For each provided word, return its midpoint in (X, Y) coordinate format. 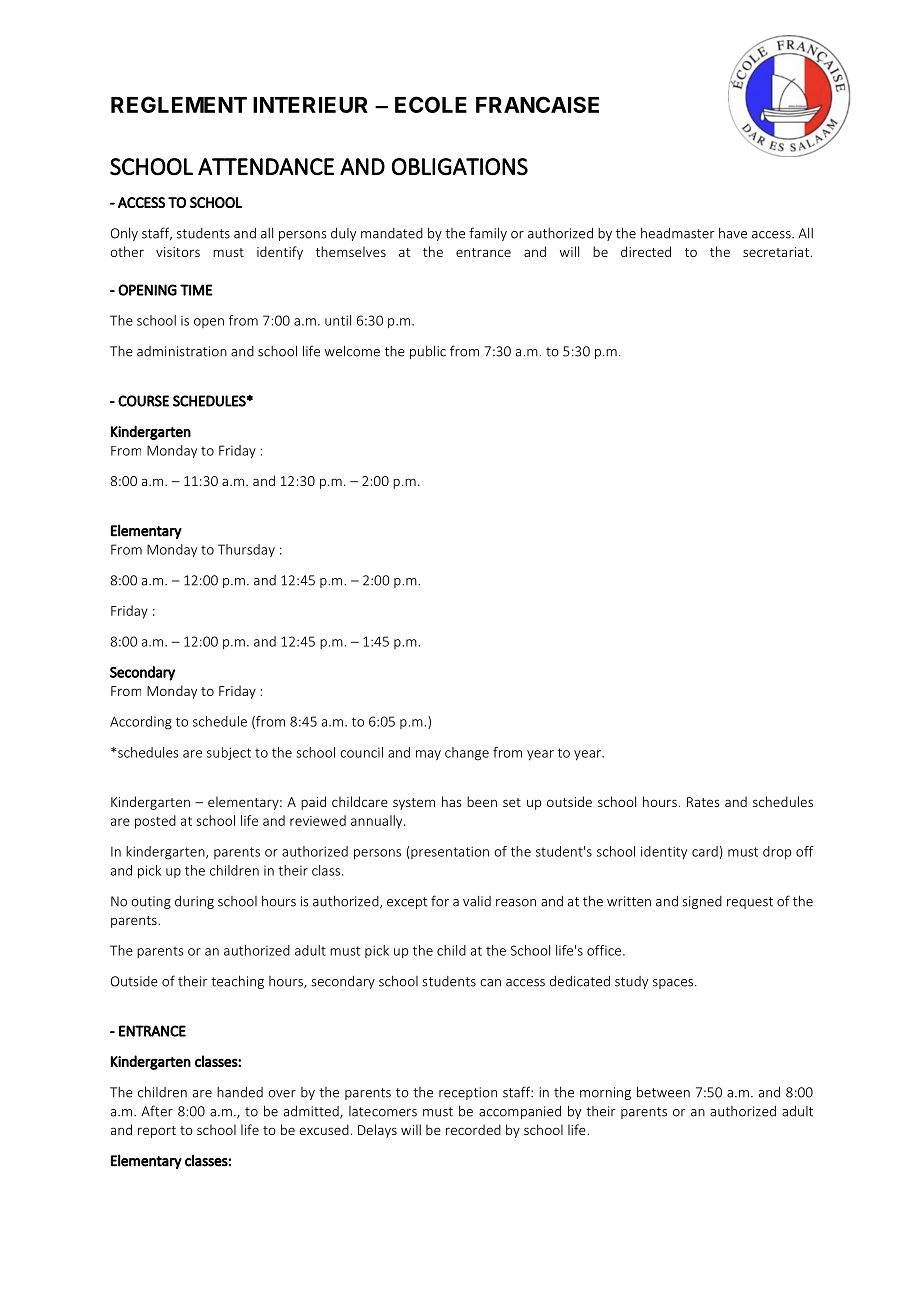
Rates (703, 802)
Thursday (246, 550)
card (705, 851)
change (467, 754)
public (428, 352)
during (194, 902)
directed (646, 251)
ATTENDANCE (266, 166)
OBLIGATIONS (460, 167)
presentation (450, 852)
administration (182, 351)
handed (240, 1092)
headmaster (678, 233)
